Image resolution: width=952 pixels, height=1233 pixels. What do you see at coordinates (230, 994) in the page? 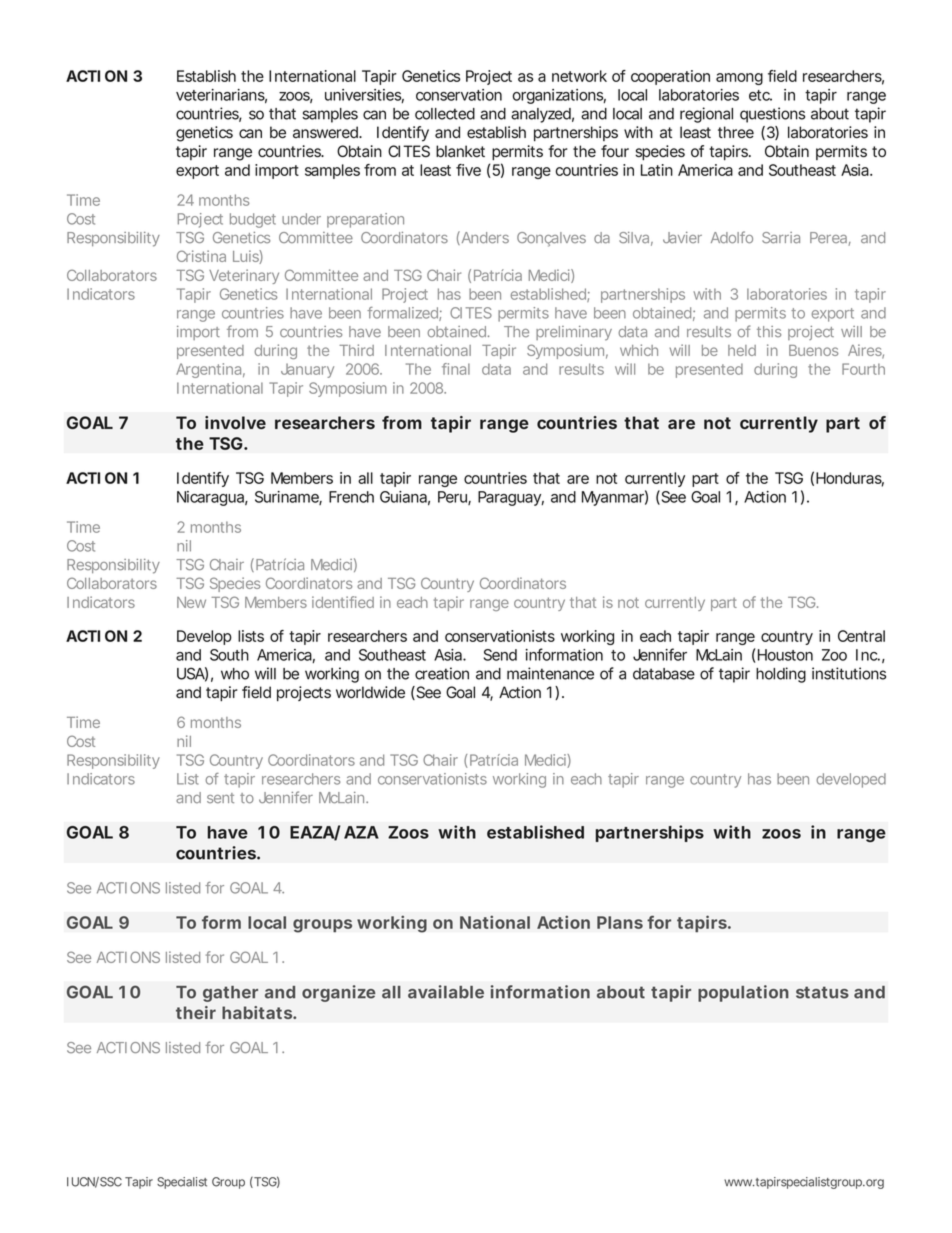
I see `gather` at bounding box center [230, 994].
